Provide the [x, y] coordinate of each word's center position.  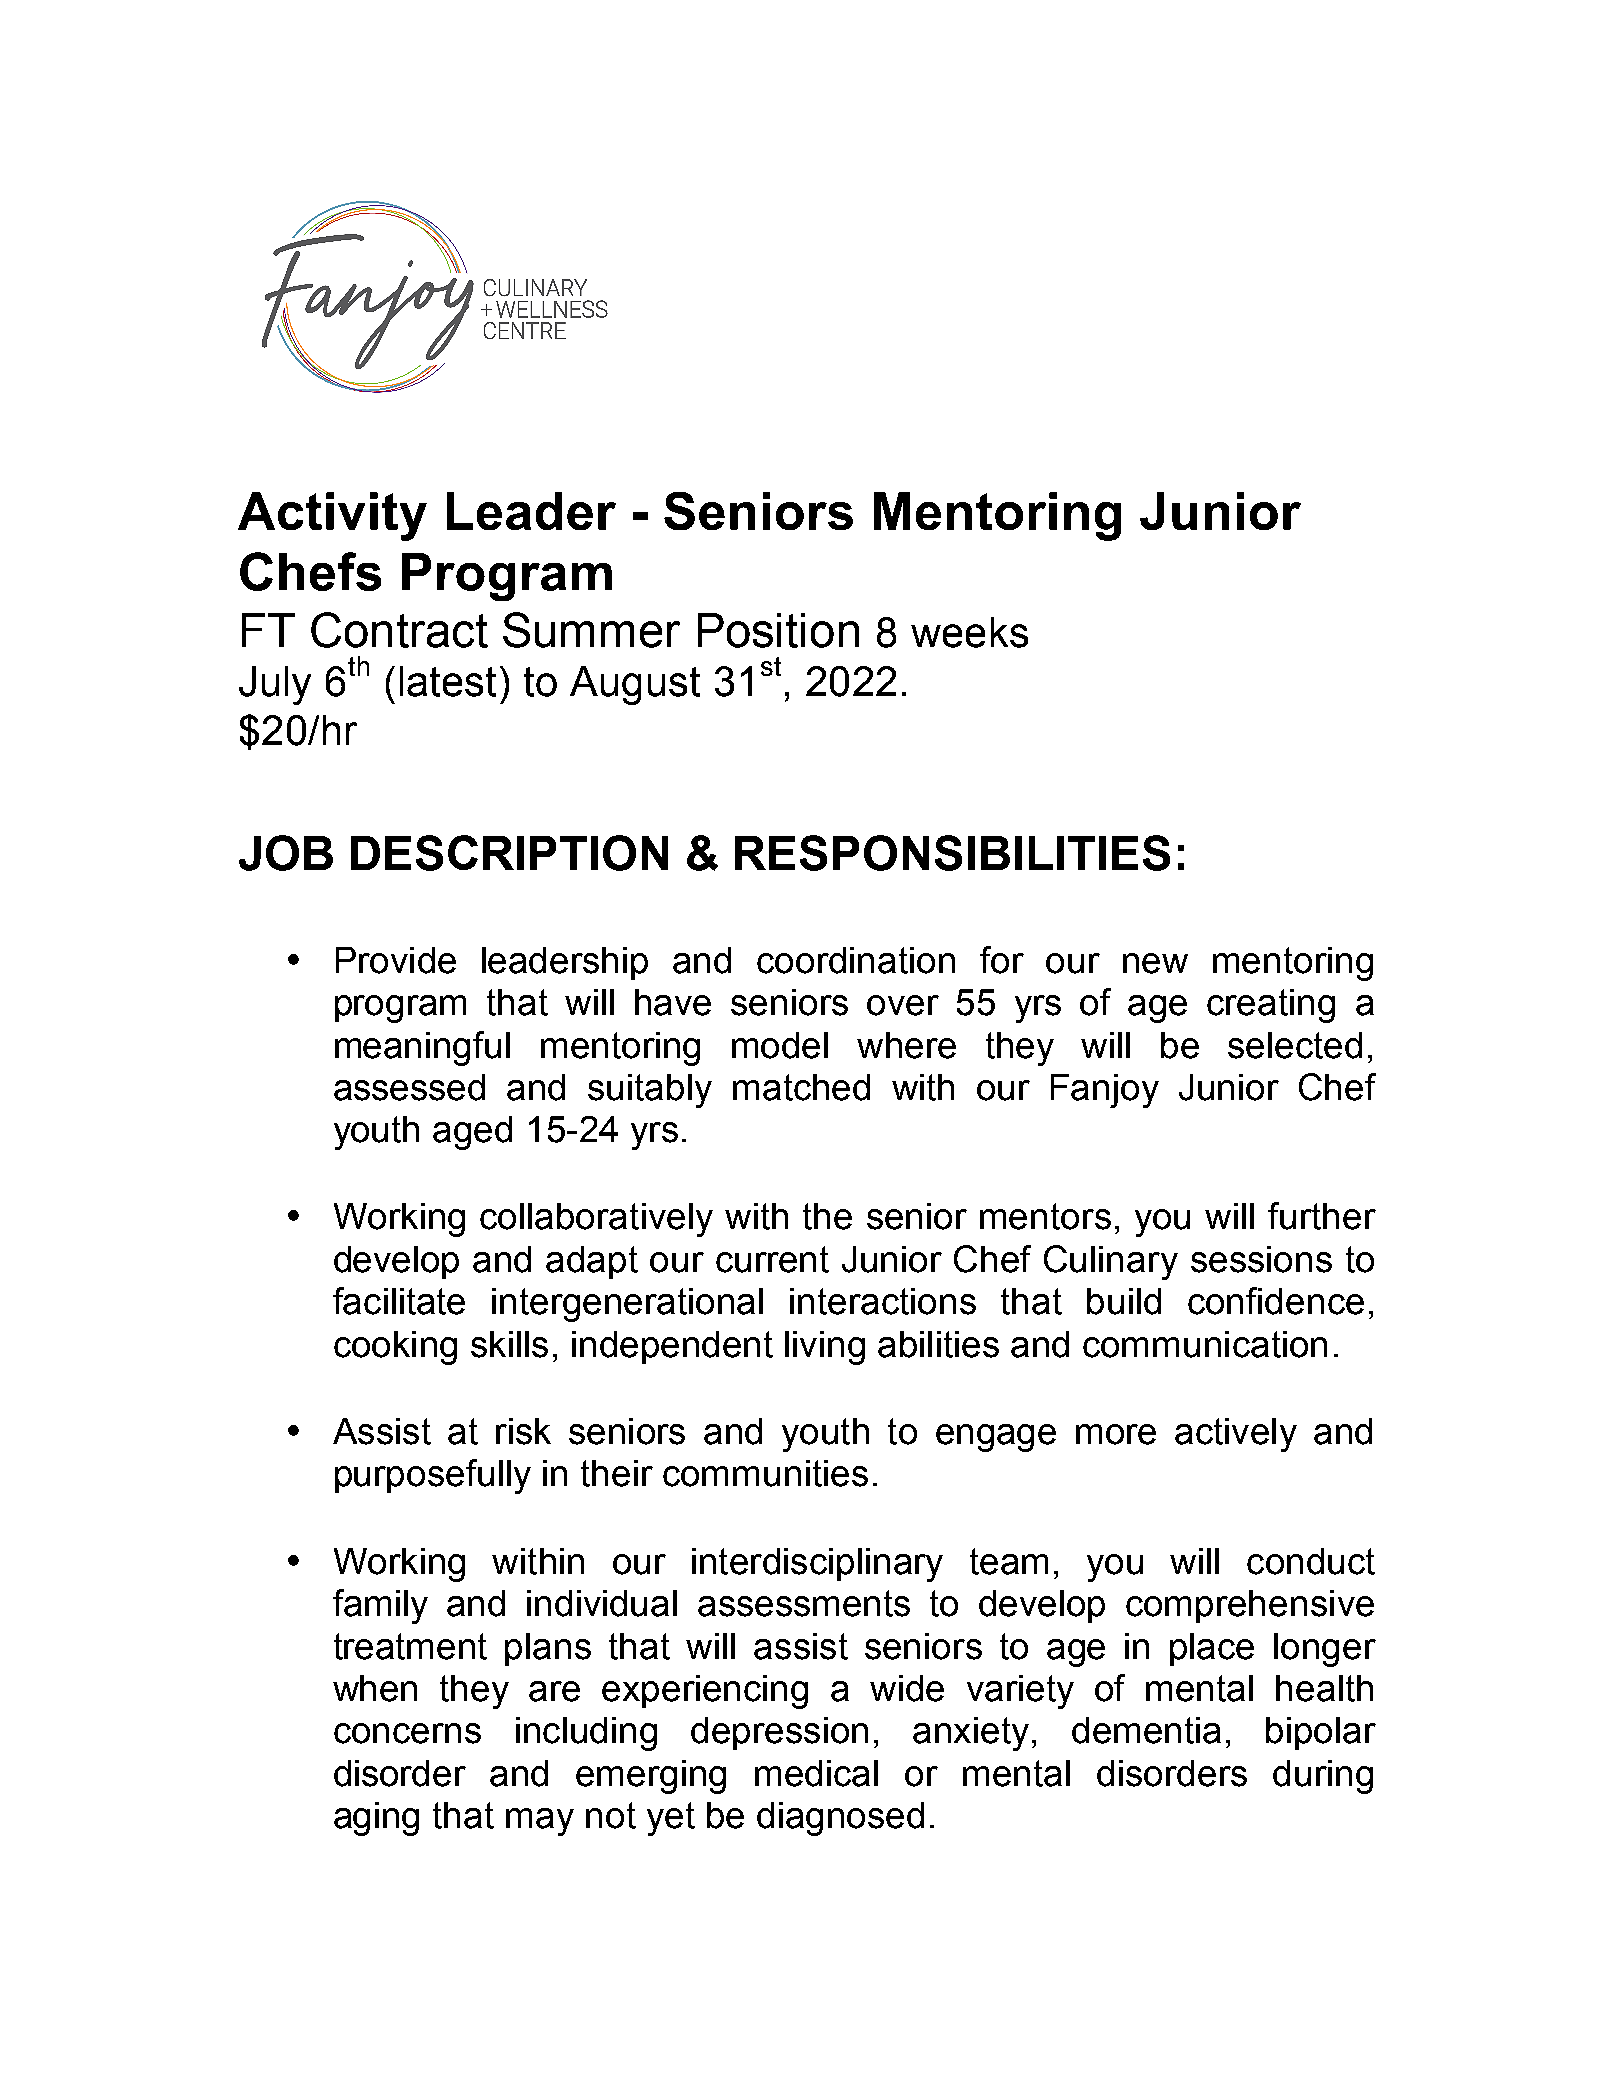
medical [816, 1773]
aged [472, 1133]
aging [376, 1819]
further [1322, 1216]
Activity [332, 516]
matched [801, 1087]
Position [778, 630]
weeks [969, 632]
